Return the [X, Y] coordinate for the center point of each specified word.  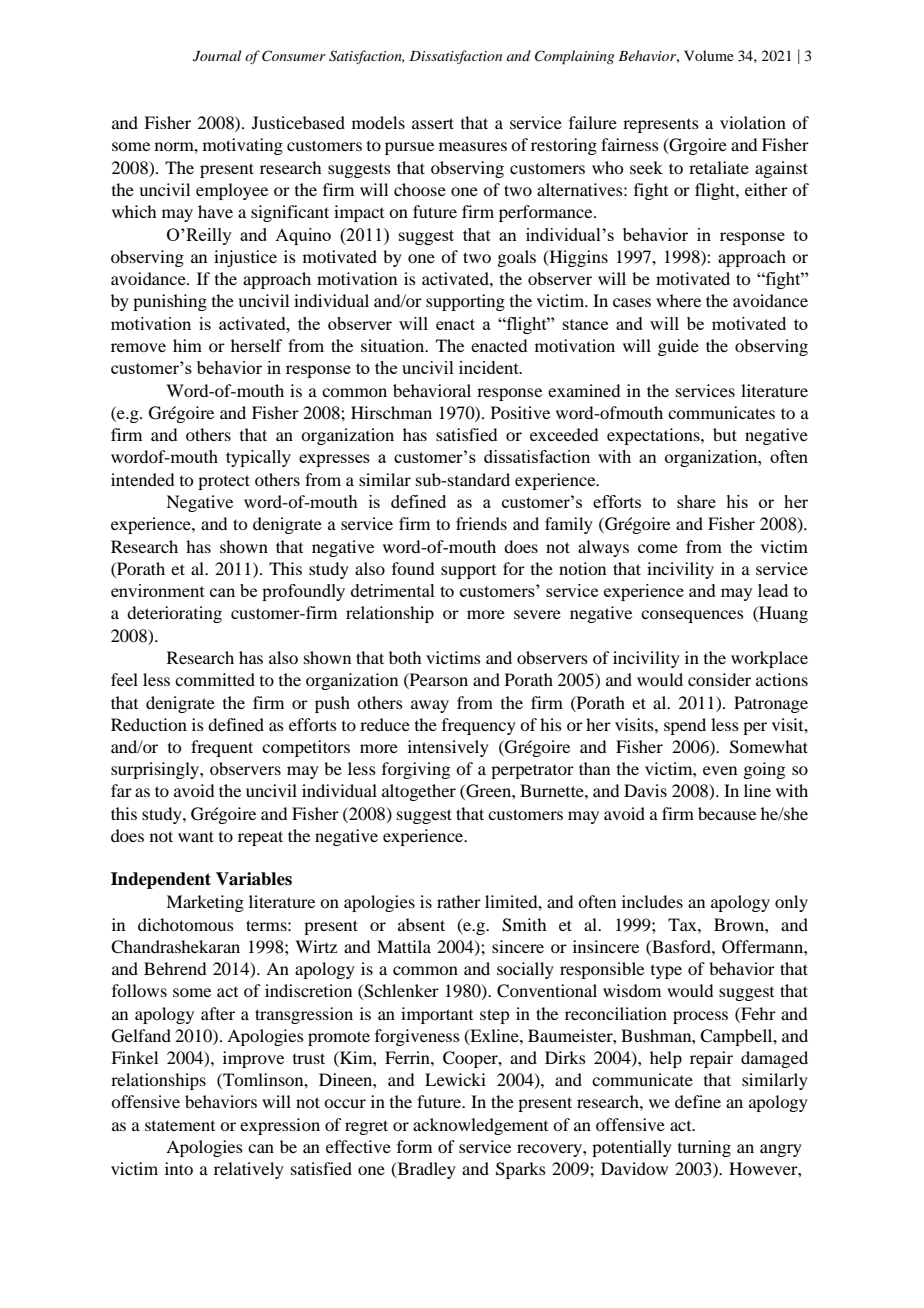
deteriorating [174, 614]
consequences [692, 616]
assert [433, 123]
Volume [709, 55]
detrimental [393, 590]
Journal [217, 56]
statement [180, 1125]
